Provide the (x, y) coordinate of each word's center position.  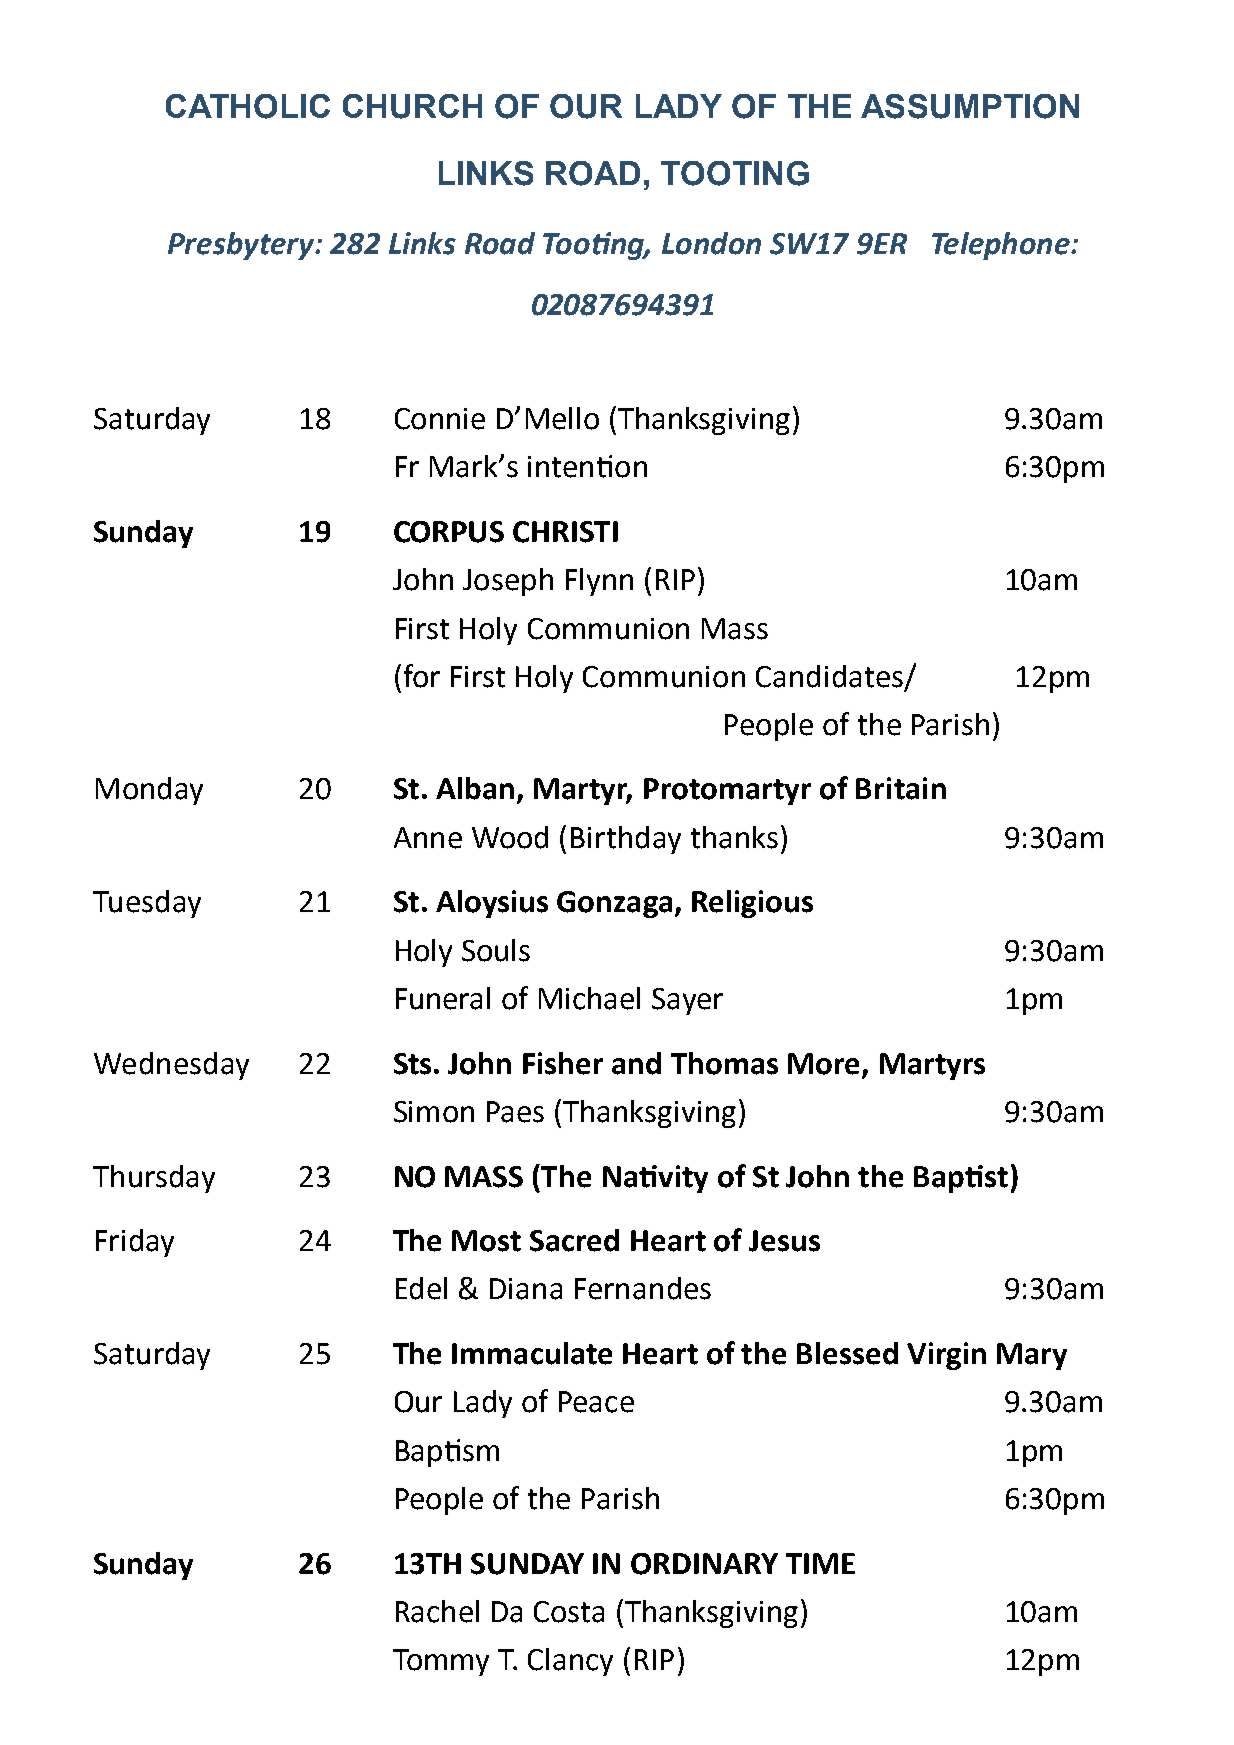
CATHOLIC (248, 106)
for (422, 676)
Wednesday (171, 1066)
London (711, 243)
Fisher (563, 1063)
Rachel (437, 1611)
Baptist (961, 1179)
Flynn (599, 582)
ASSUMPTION (970, 106)
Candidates (829, 676)
